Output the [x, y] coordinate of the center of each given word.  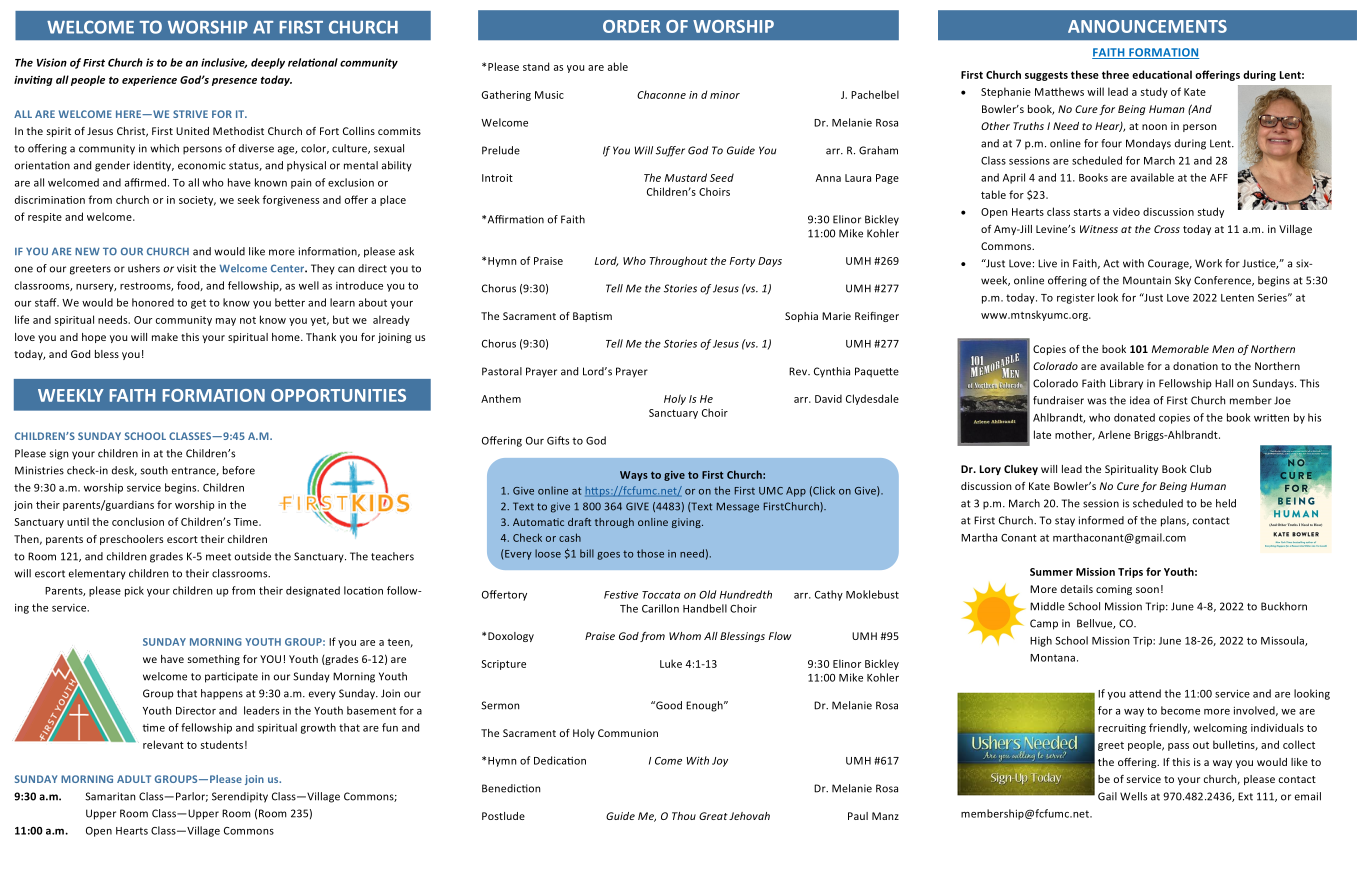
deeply [268, 63]
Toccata [661, 595]
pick [134, 591]
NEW [87, 251]
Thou [684, 816]
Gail [1107, 796]
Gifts [558, 440]
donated [1134, 417]
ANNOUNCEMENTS [1147, 26]
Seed [722, 177]
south [154, 470]
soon [1147, 590]
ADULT [134, 779]
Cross [1167, 229]
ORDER [632, 26]
